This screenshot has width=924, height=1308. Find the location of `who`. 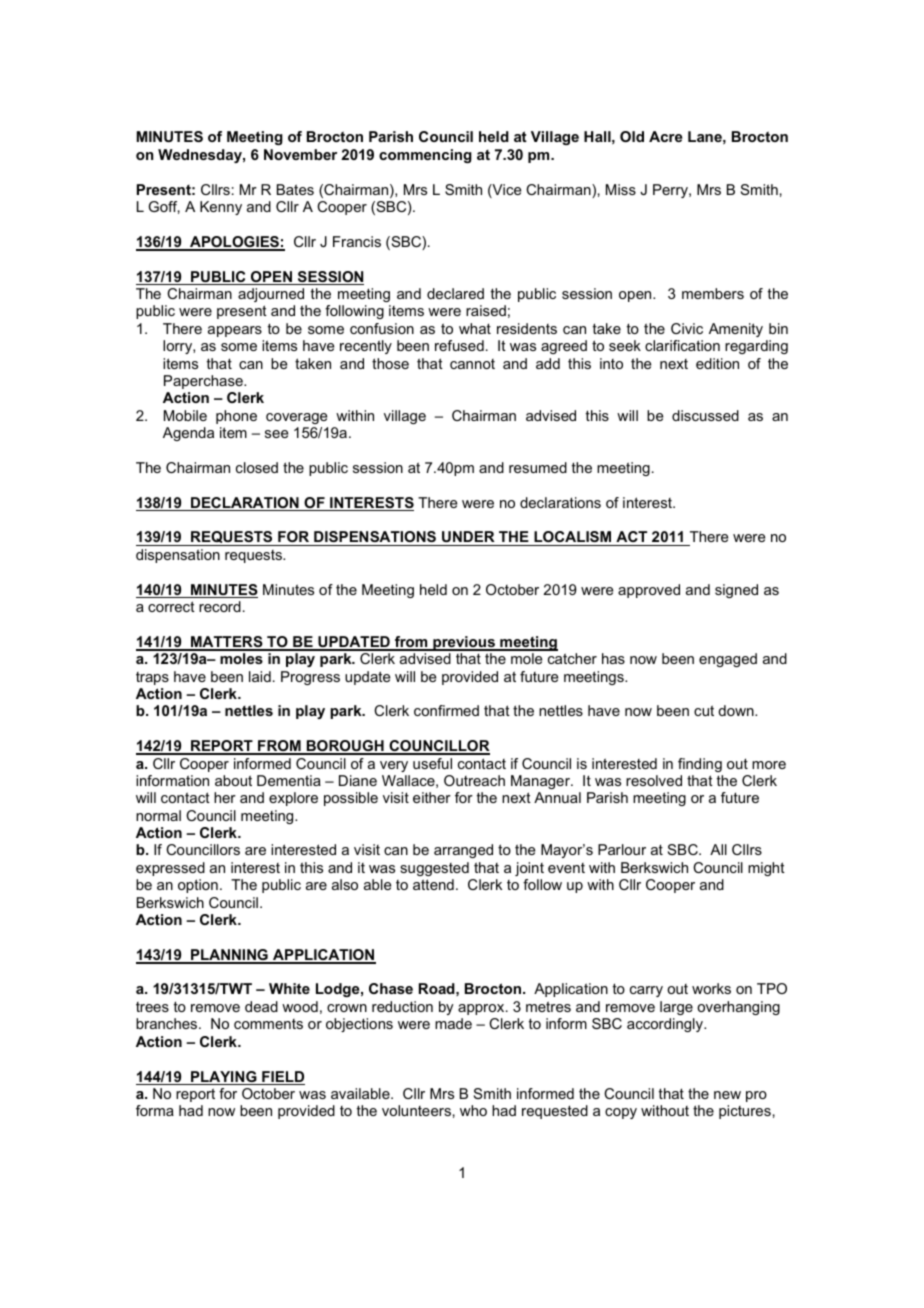

who is located at coordinates (473, 1110).
